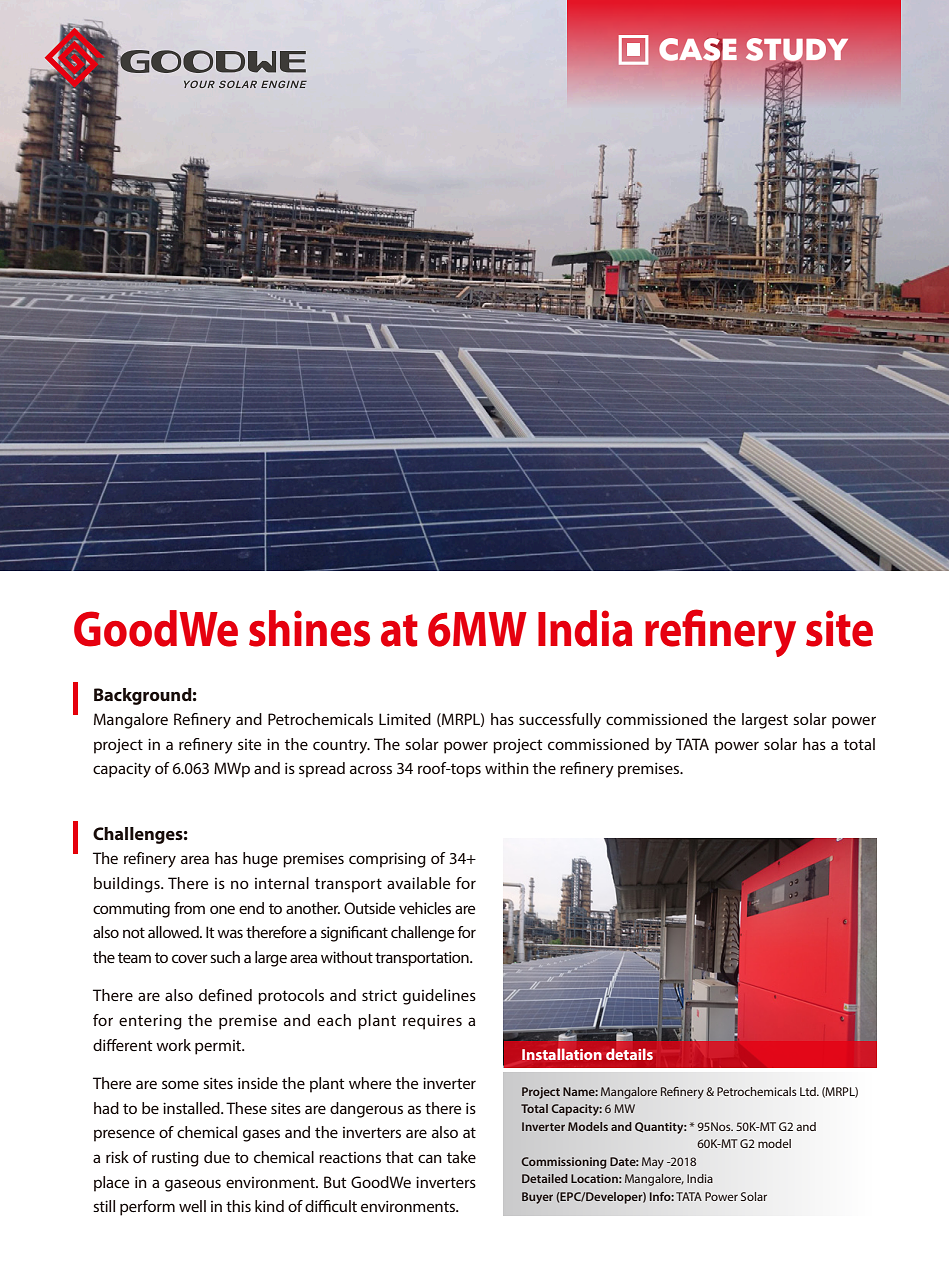  I want to click on within, so click(507, 768).
